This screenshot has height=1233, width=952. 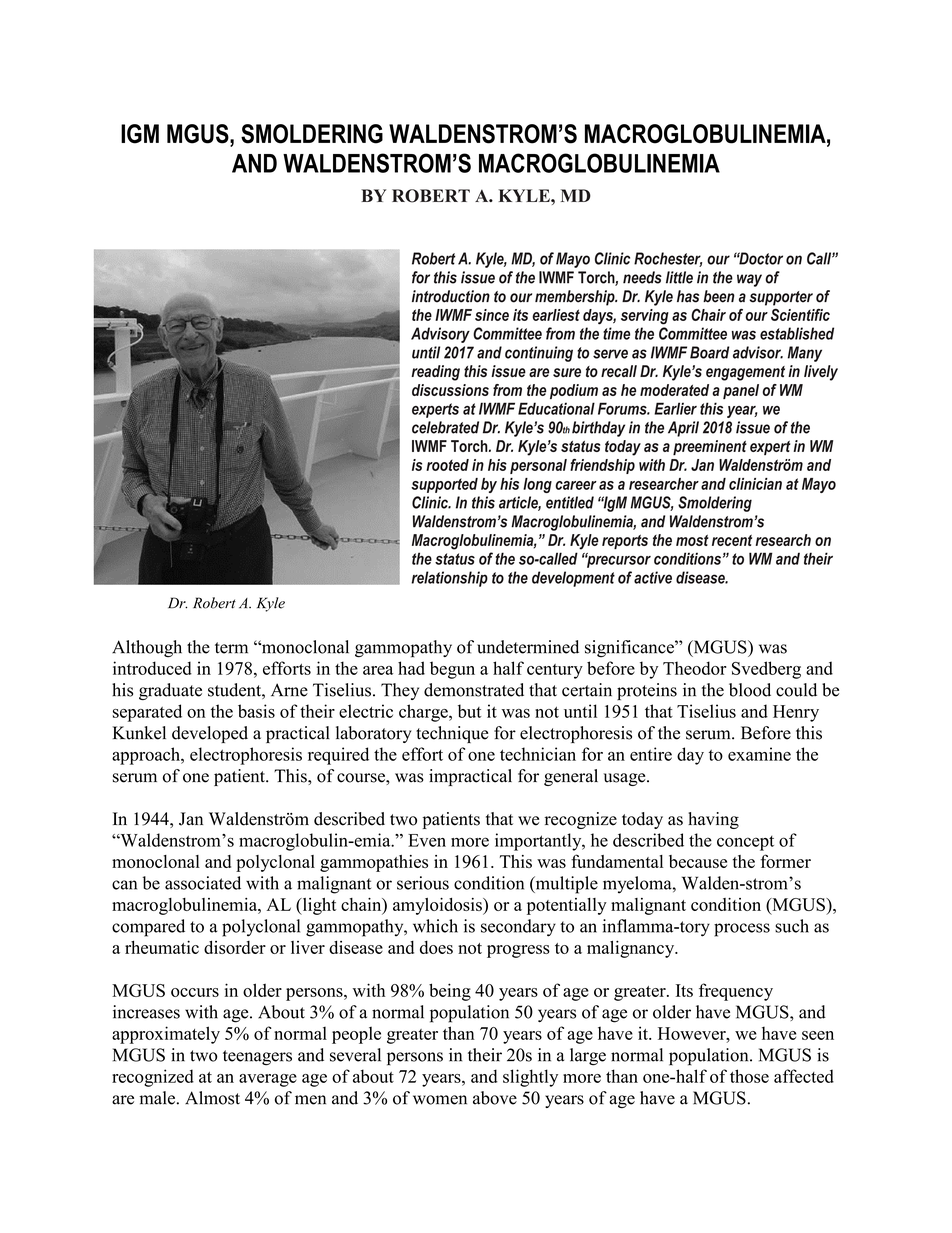 I want to click on developed, so click(x=210, y=734).
